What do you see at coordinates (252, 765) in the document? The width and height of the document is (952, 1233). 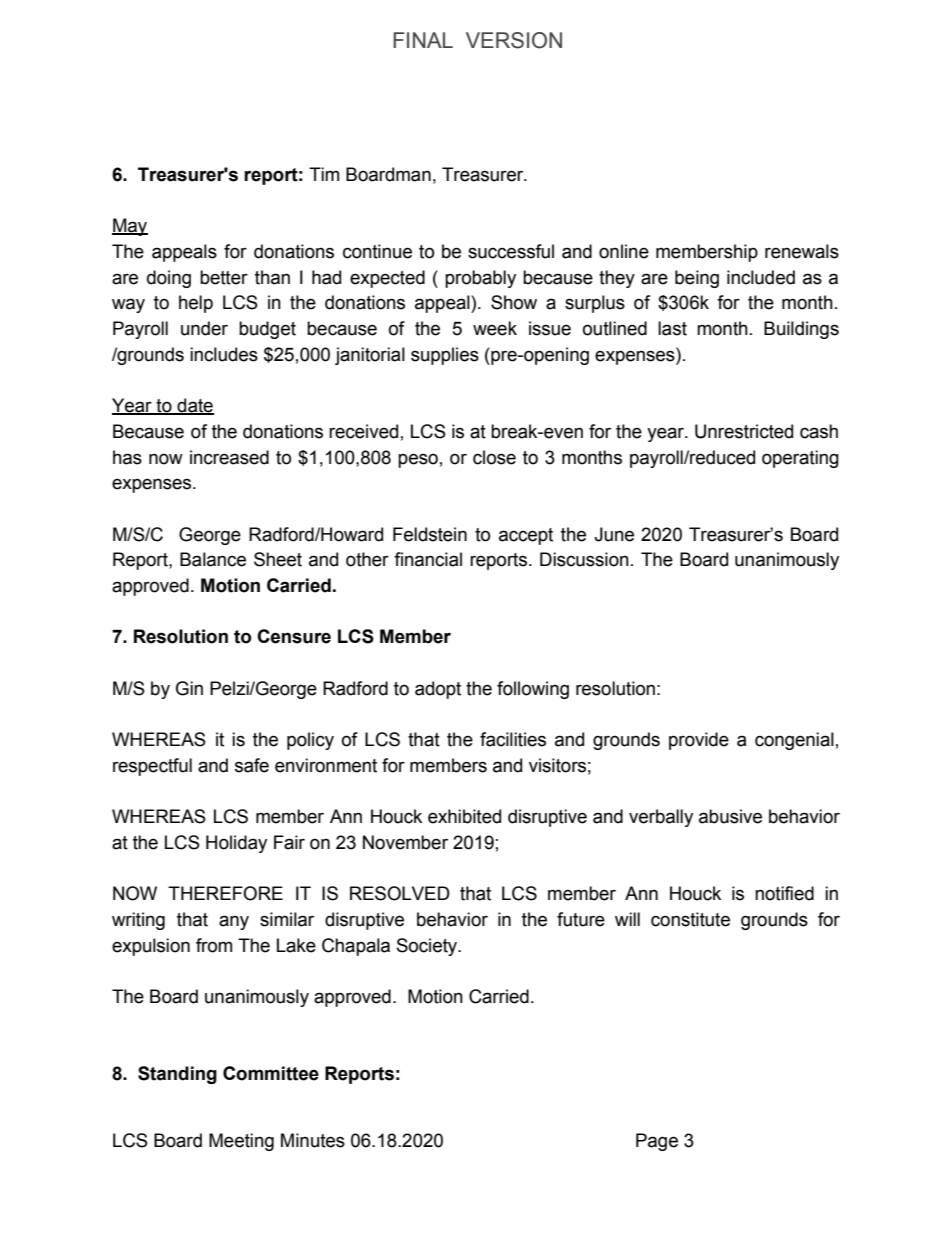 I see `safe` at bounding box center [252, 765].
